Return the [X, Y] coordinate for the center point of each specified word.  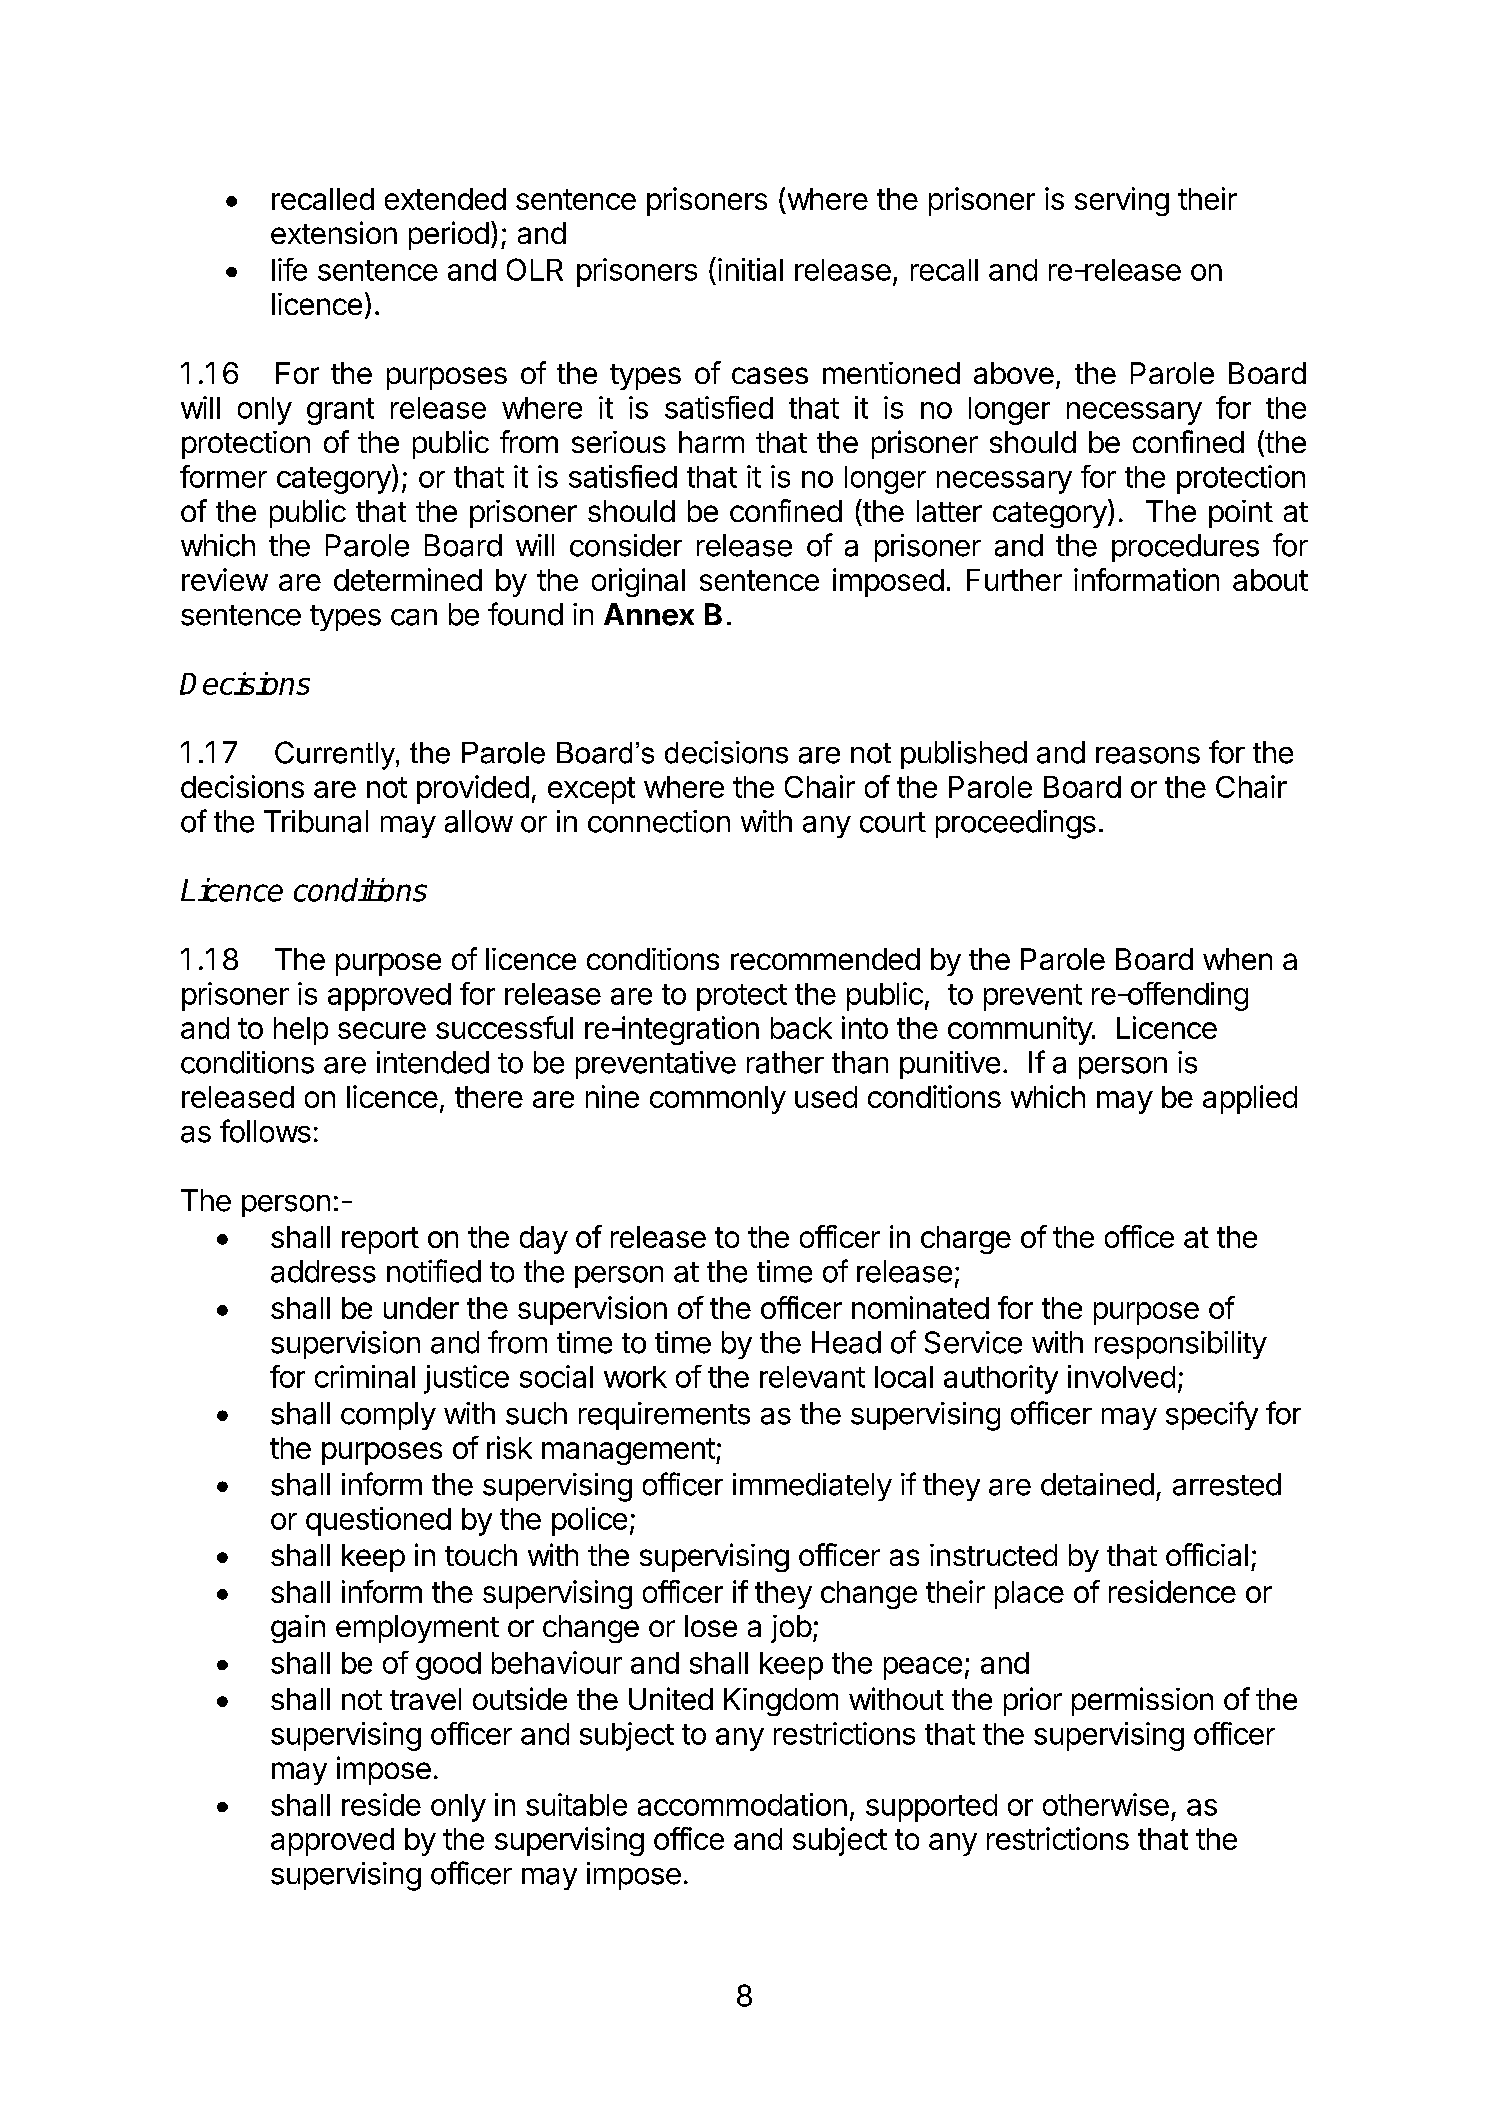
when [1237, 959]
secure [382, 1030]
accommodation [742, 1804]
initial [750, 269]
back [801, 1028]
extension [334, 232]
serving [1122, 201]
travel [425, 1699]
